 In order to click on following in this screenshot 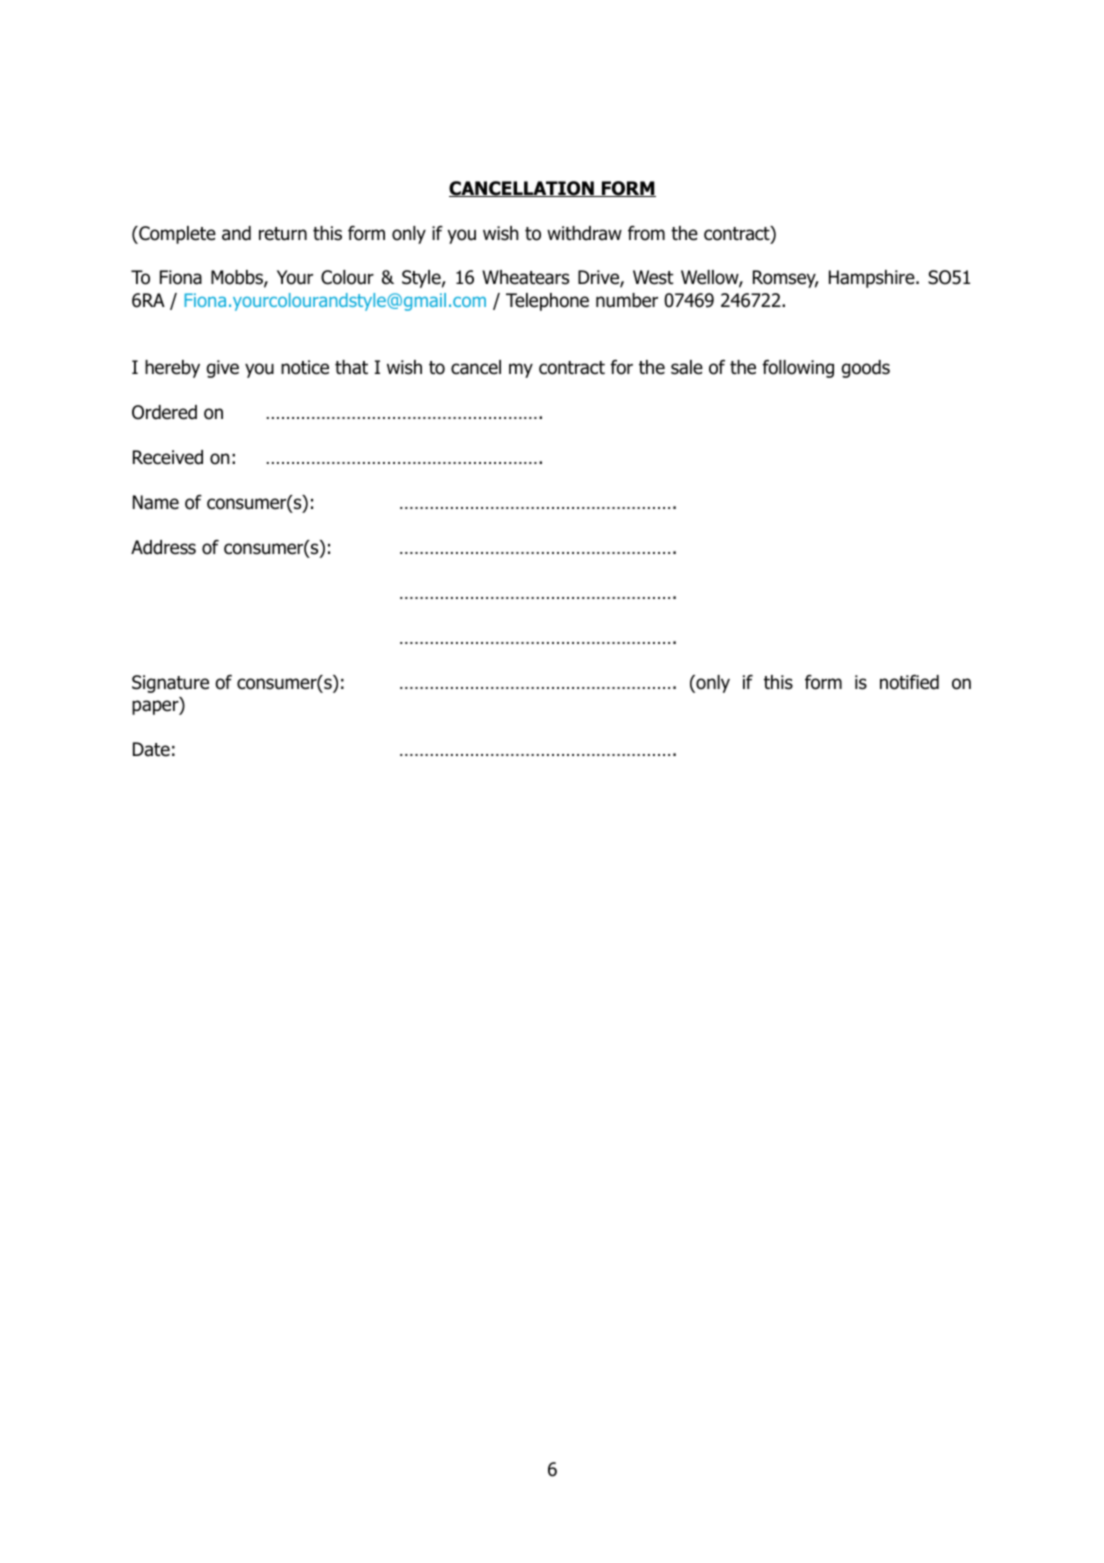, I will do `click(798, 369)`.
